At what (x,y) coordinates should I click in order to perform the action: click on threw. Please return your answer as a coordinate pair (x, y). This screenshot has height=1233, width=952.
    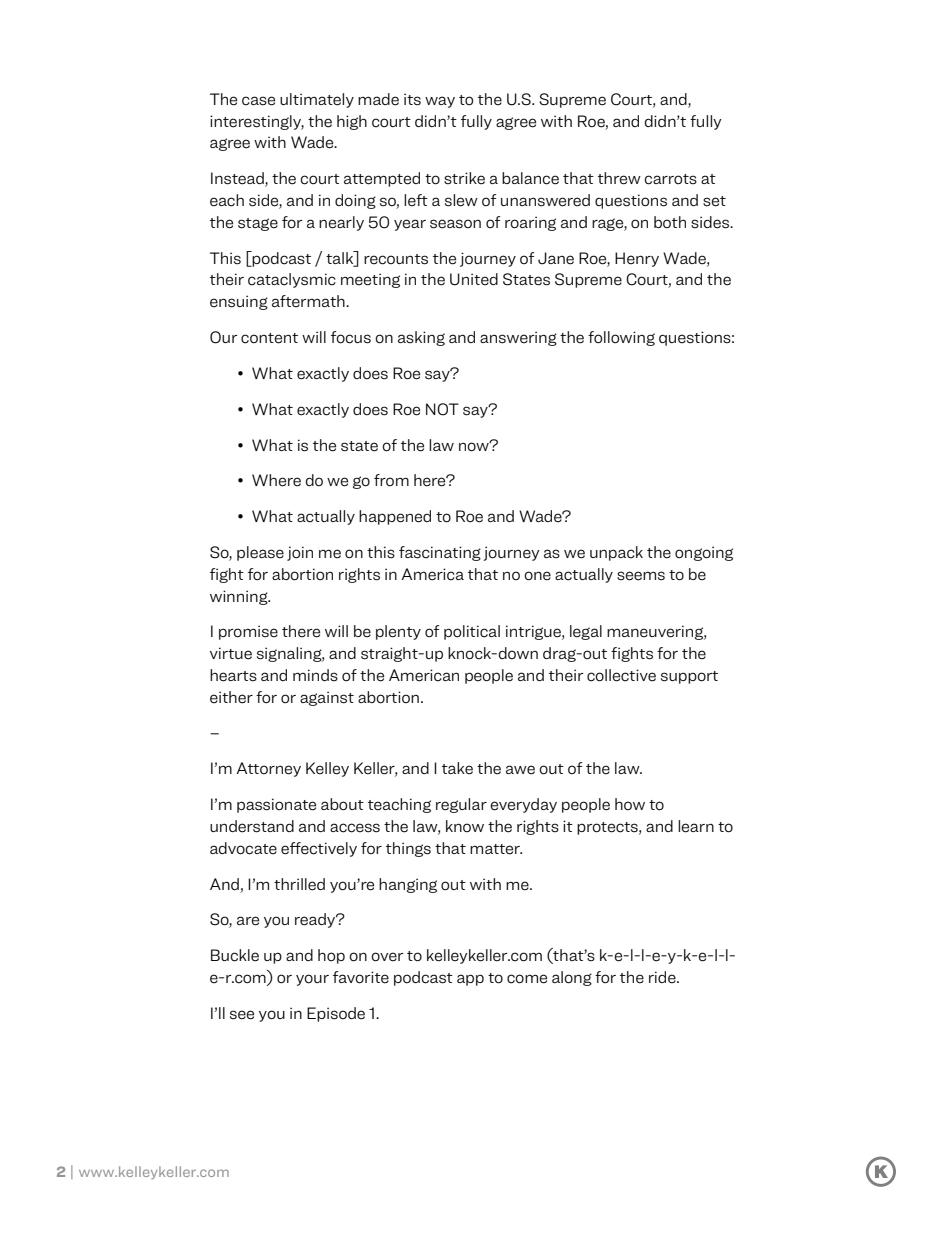
    Looking at the image, I should click on (619, 178).
